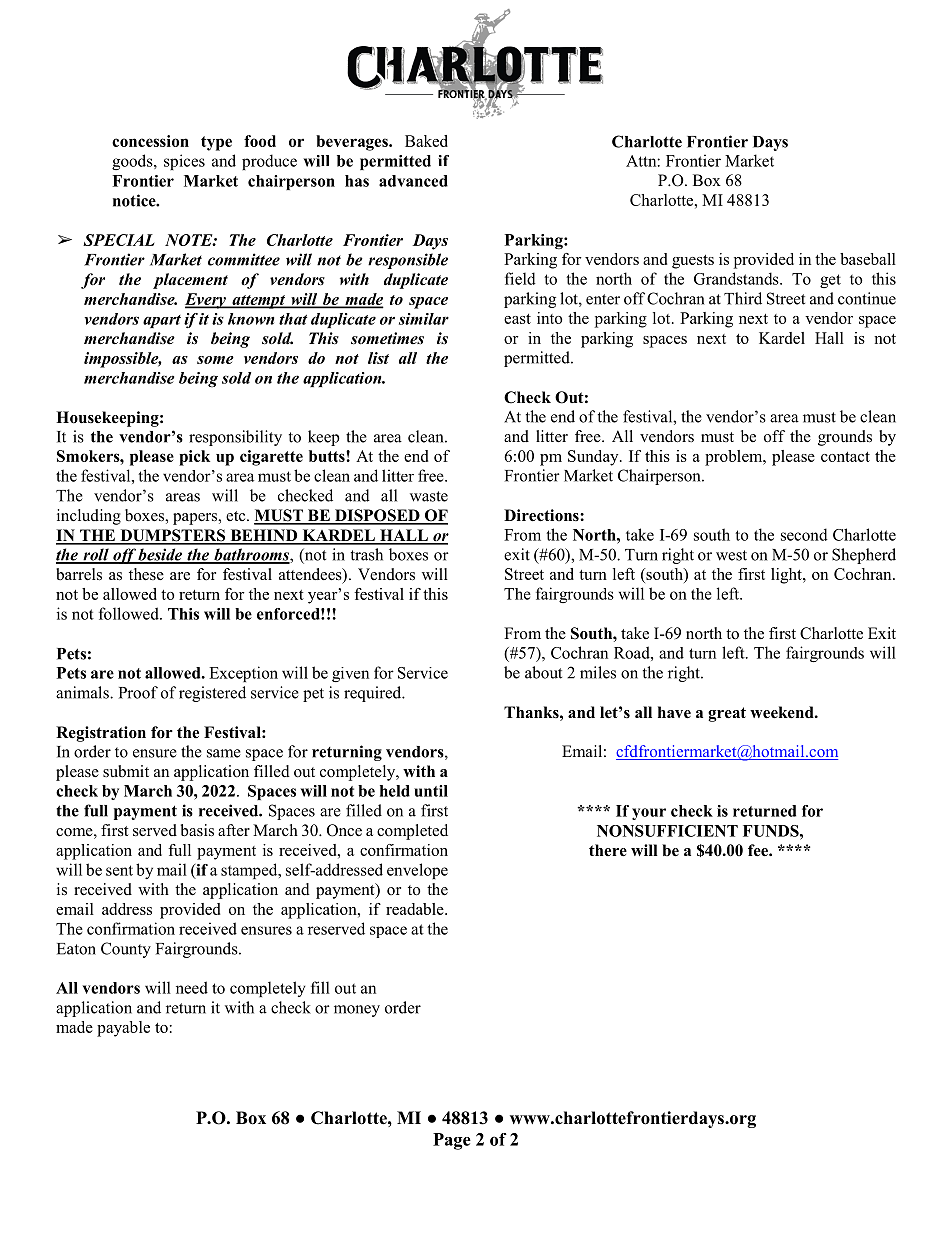  What do you see at coordinates (123, 1029) in the screenshot?
I see `payable` at bounding box center [123, 1029].
